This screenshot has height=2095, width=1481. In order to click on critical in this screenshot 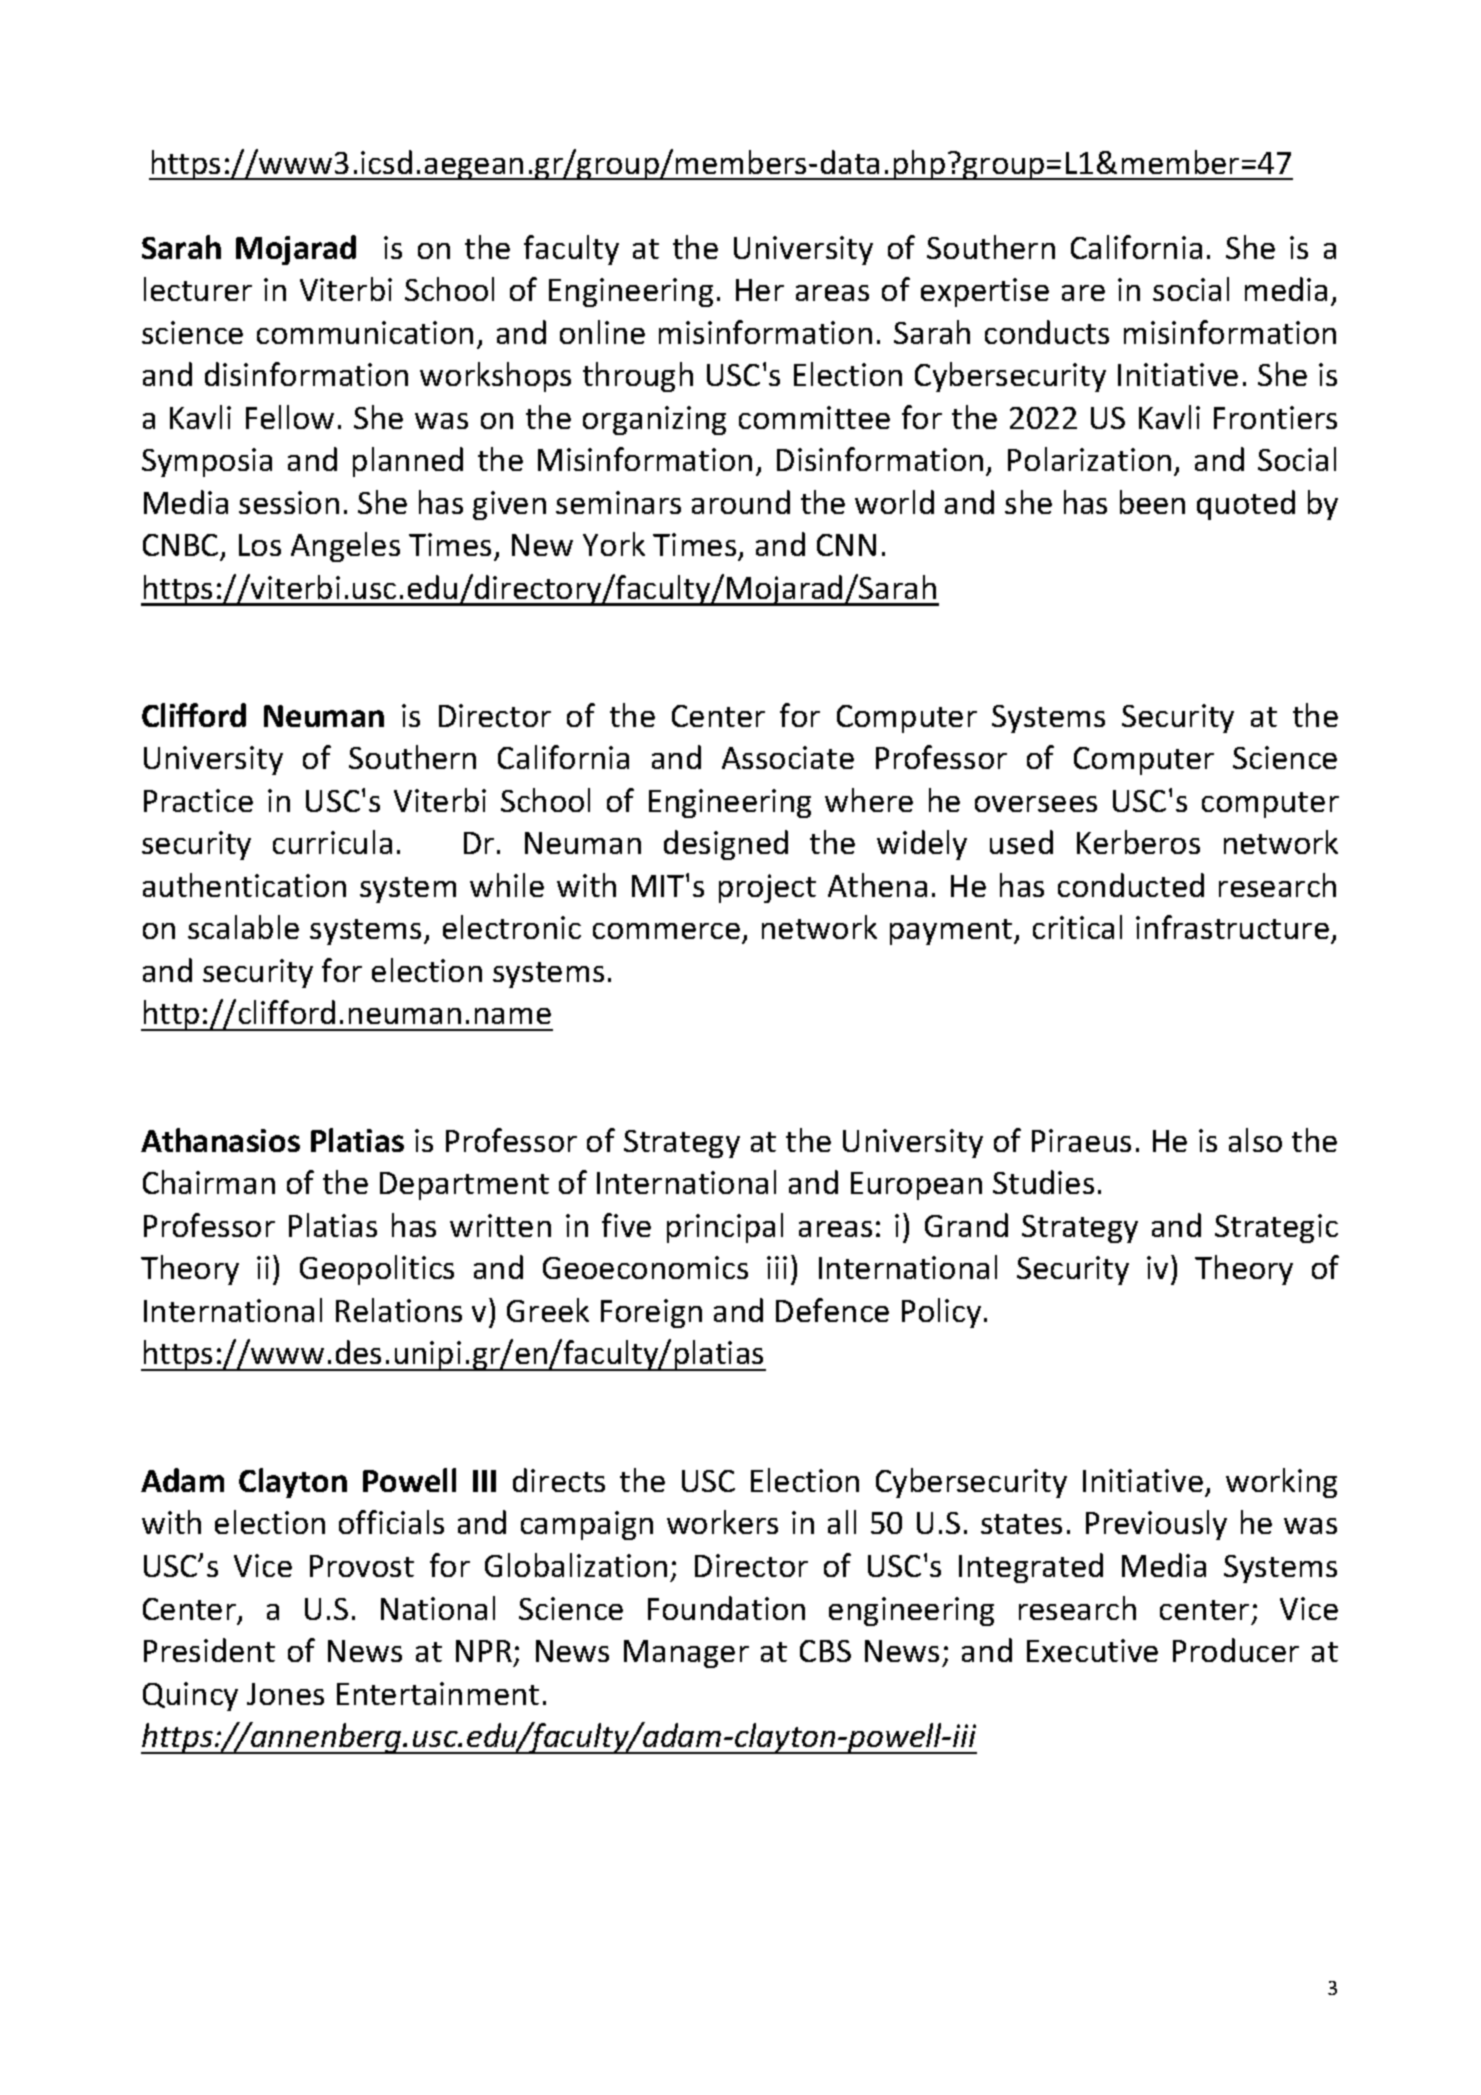, I will do `click(1077, 927)`.
